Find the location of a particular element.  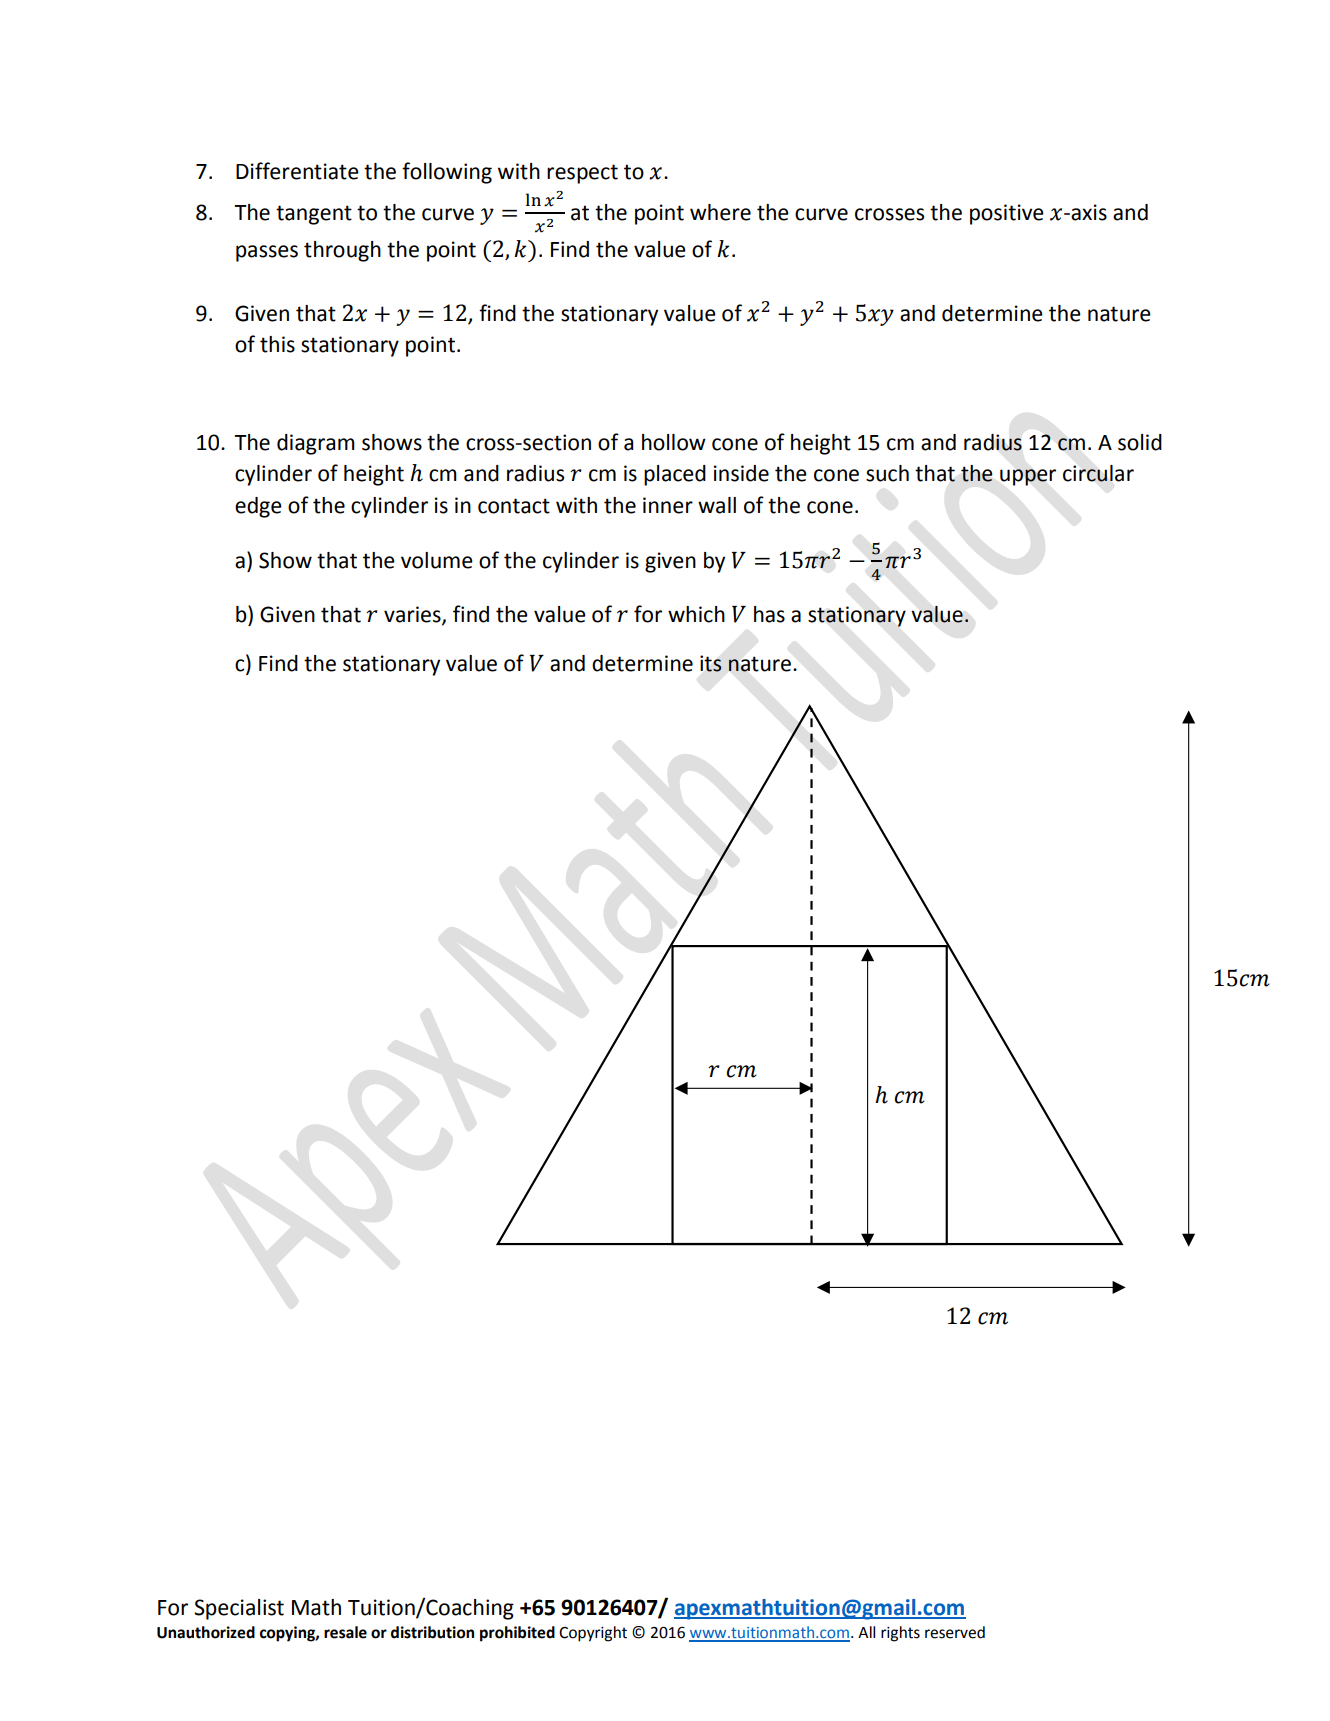

tangent is located at coordinates (314, 215).
